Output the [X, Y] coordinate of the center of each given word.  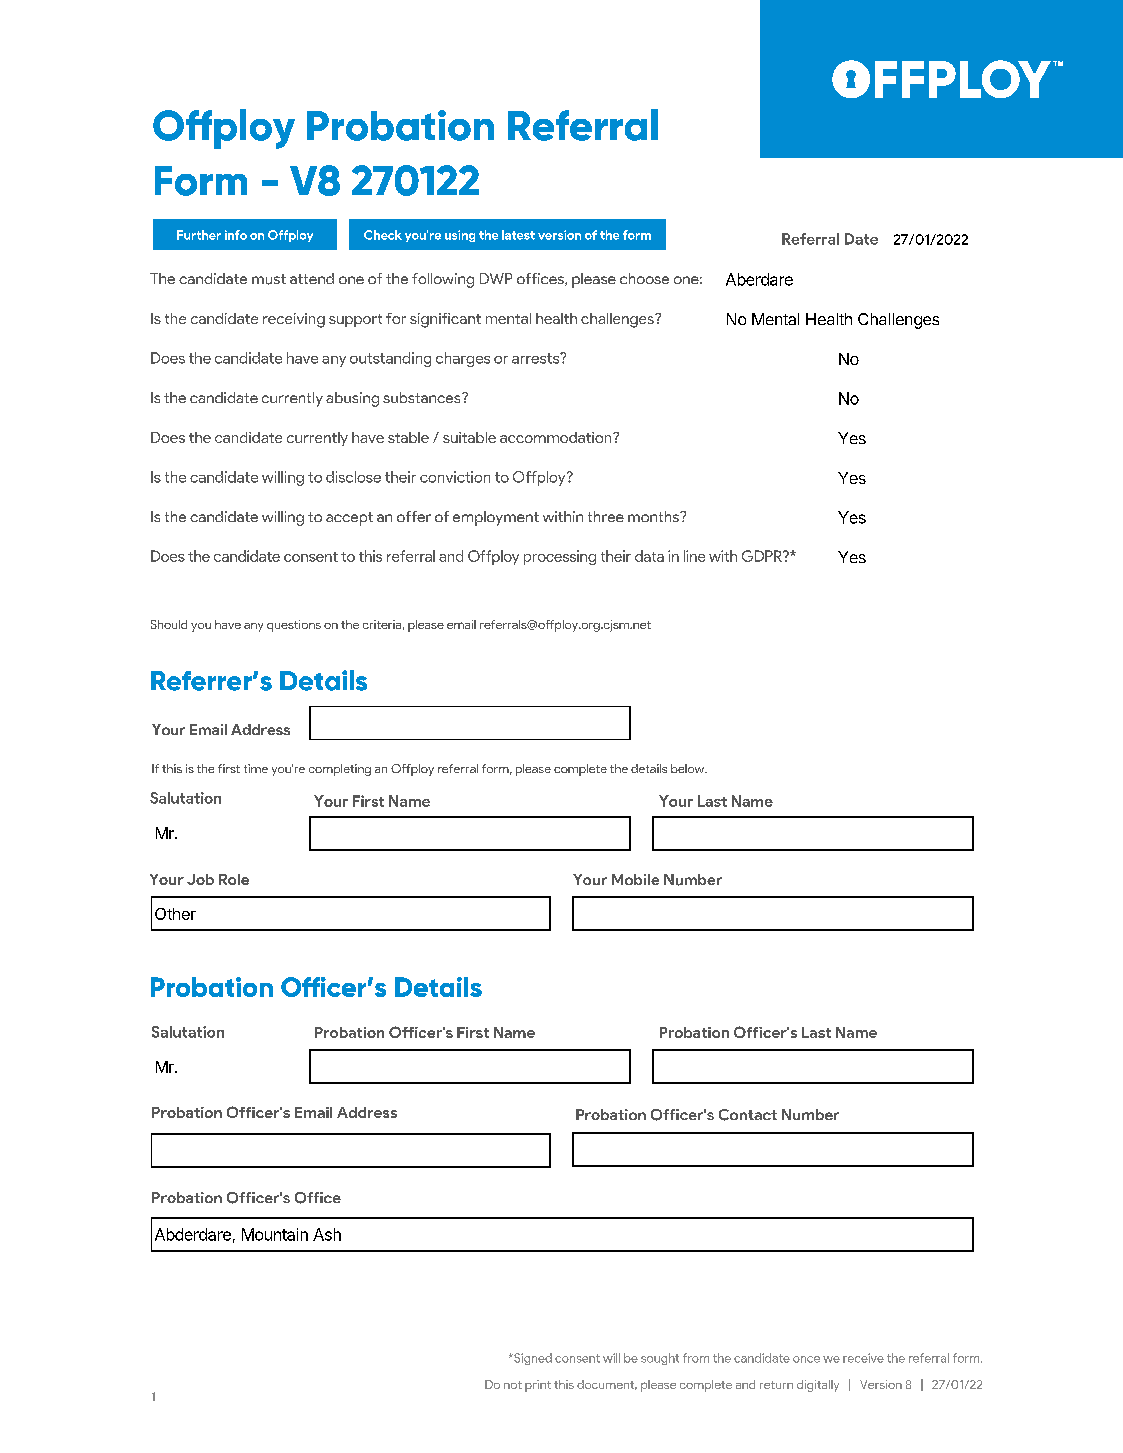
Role [234, 879]
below [689, 768]
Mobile [635, 879]
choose [644, 278]
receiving [294, 320]
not [513, 1385]
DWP [496, 278]
